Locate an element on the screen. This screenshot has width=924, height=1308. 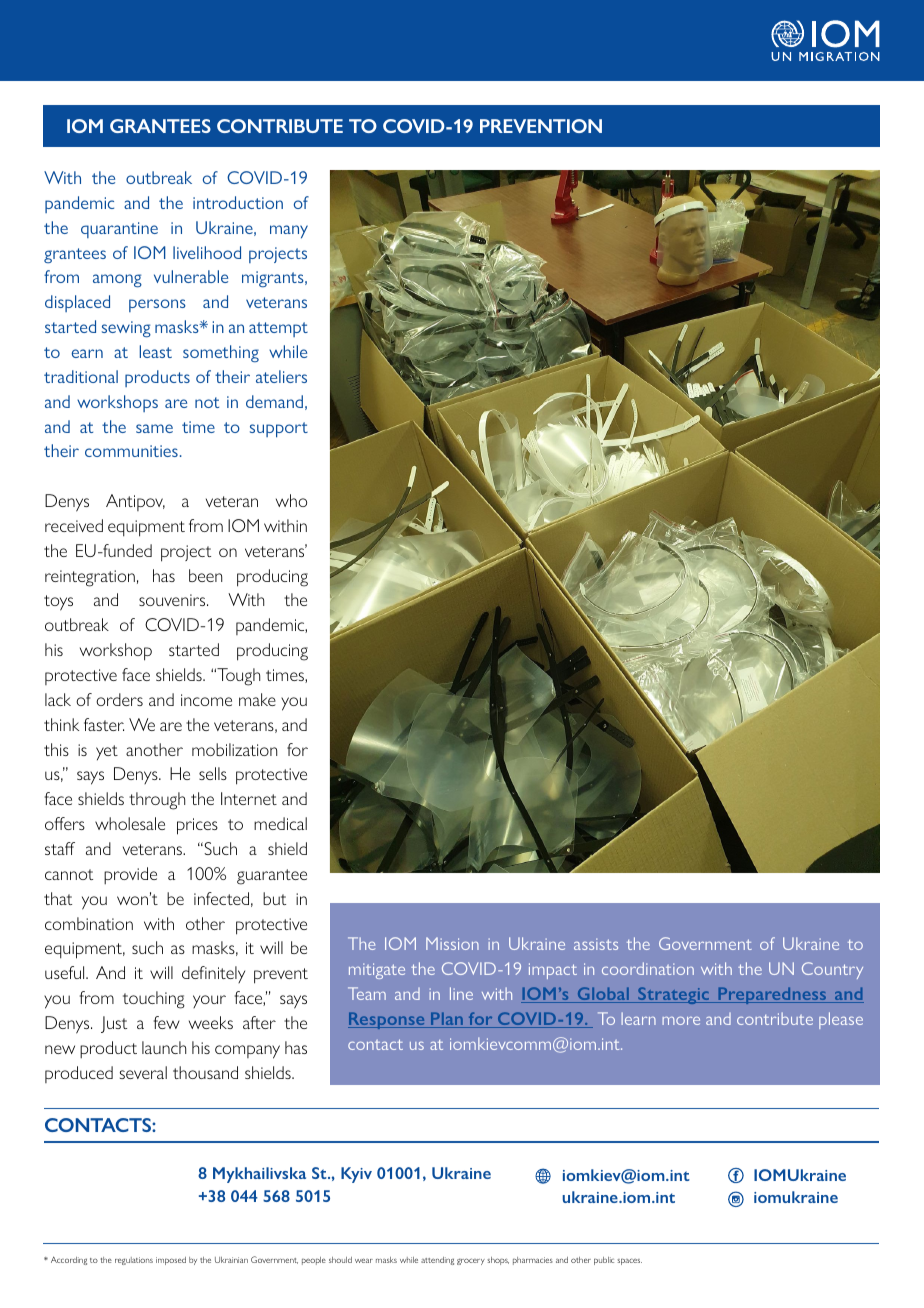
attending is located at coordinates (437, 1261).
